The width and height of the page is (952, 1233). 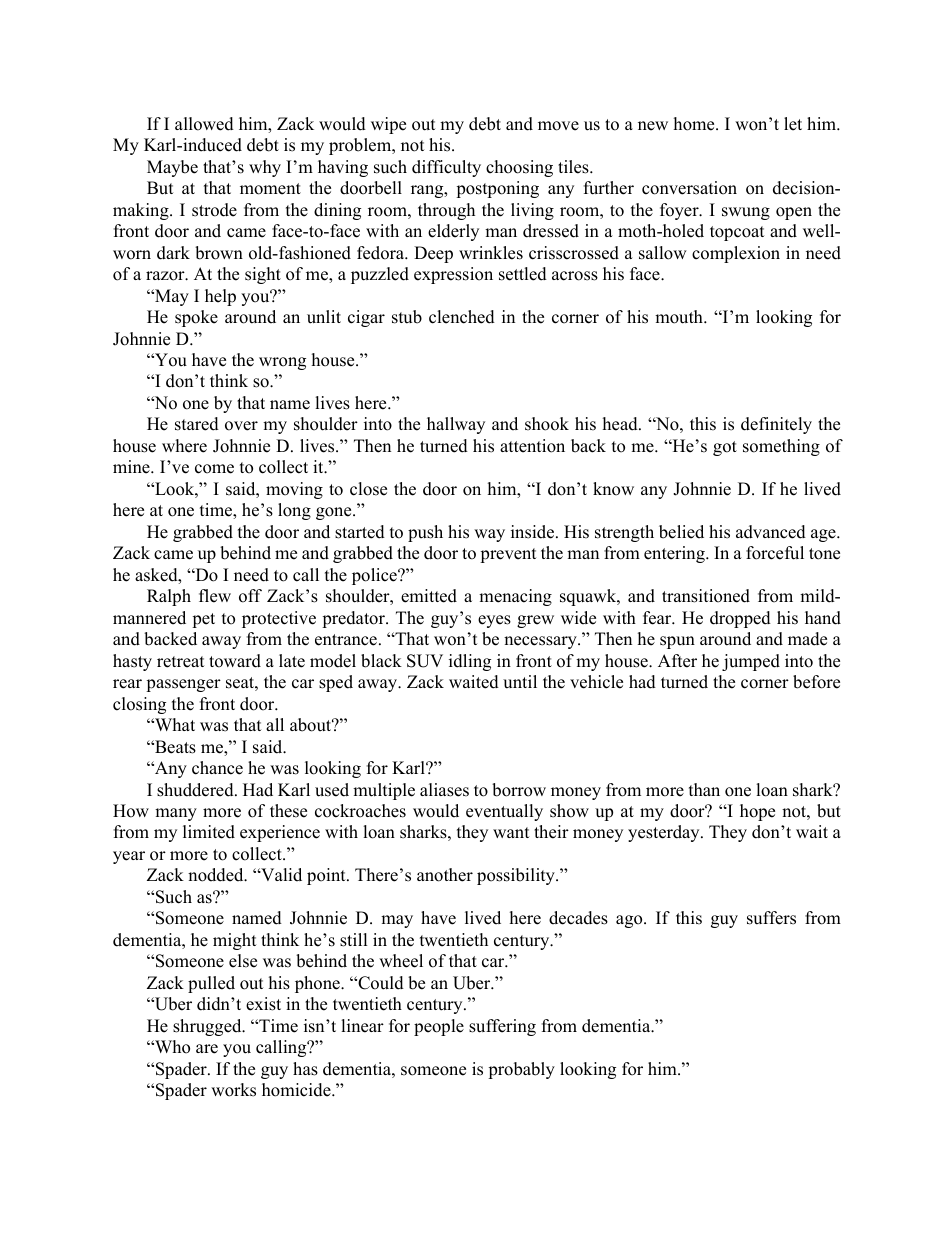 What do you see at coordinates (695, 124) in the page?
I see `home` at bounding box center [695, 124].
